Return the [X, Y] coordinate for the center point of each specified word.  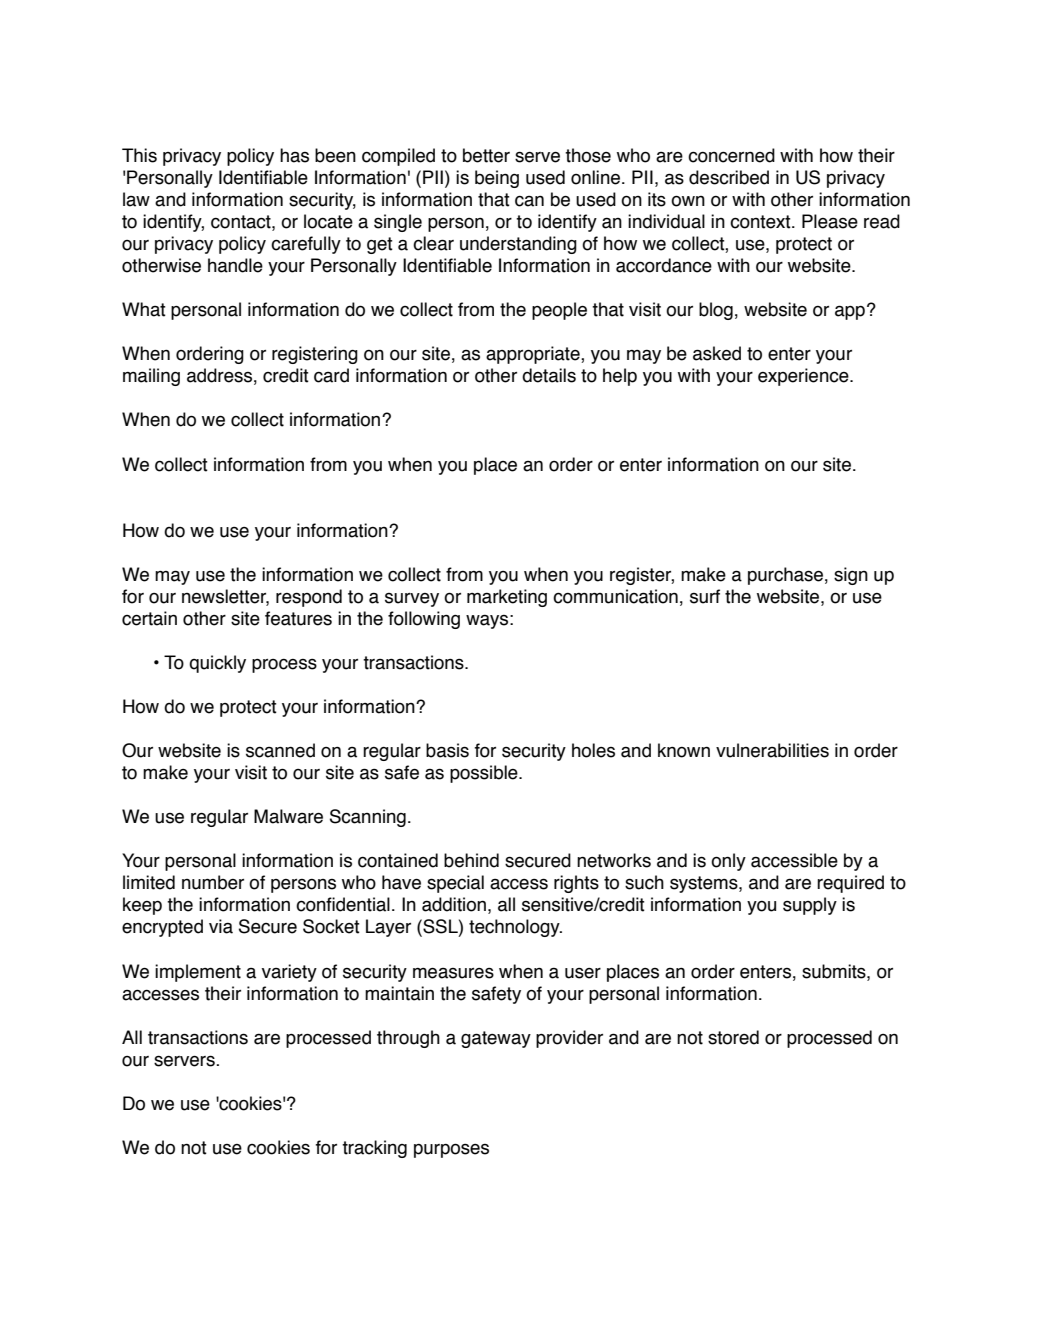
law [136, 199]
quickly [217, 664]
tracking [374, 1149]
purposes [451, 1150]
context [761, 222]
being [497, 179]
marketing [507, 598]
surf [705, 596]
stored [733, 1037]
